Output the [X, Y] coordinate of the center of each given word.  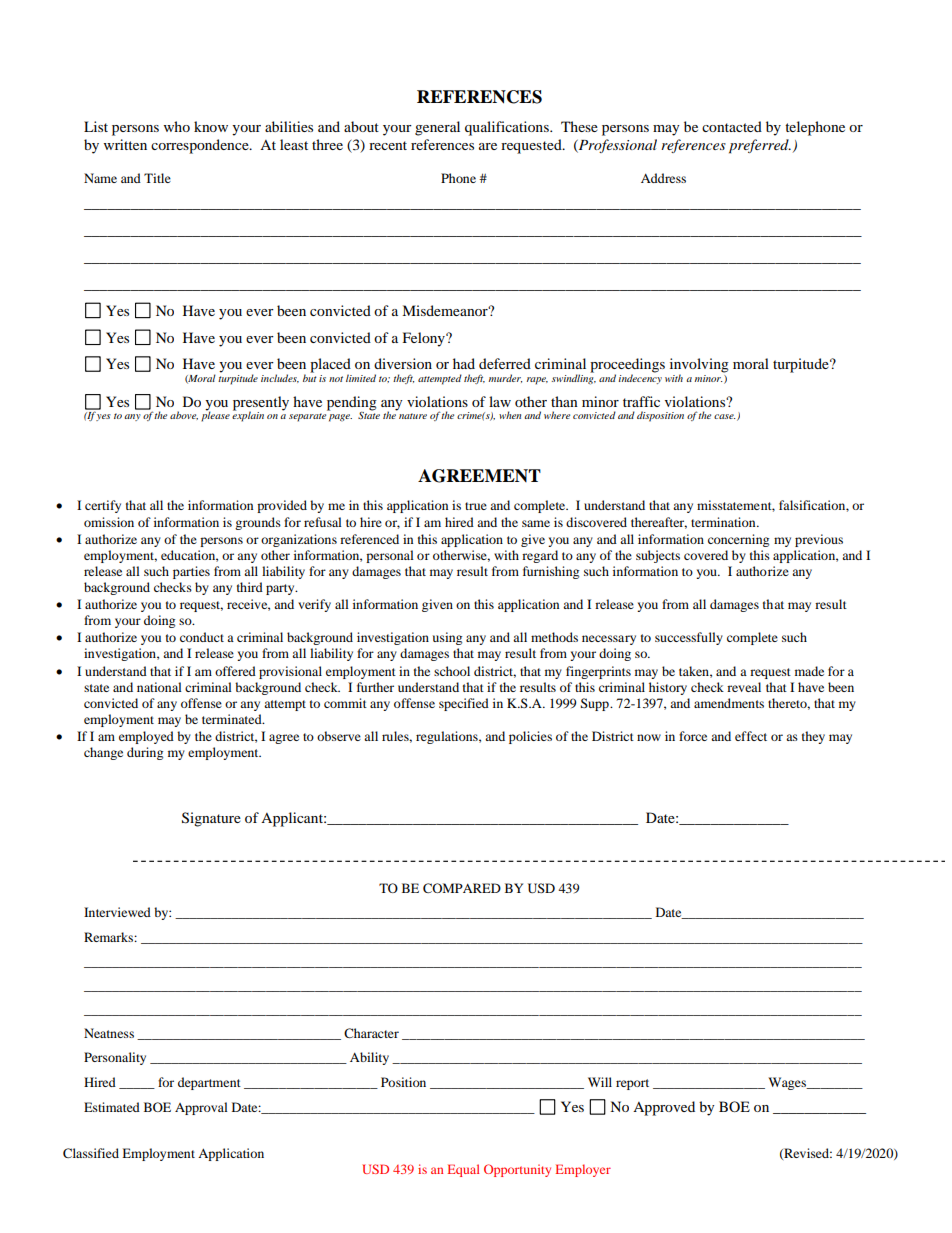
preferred [760, 146]
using [447, 638]
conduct [202, 637]
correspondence [201, 146]
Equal [463, 1170]
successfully [689, 638]
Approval [201, 1108]
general [437, 128]
